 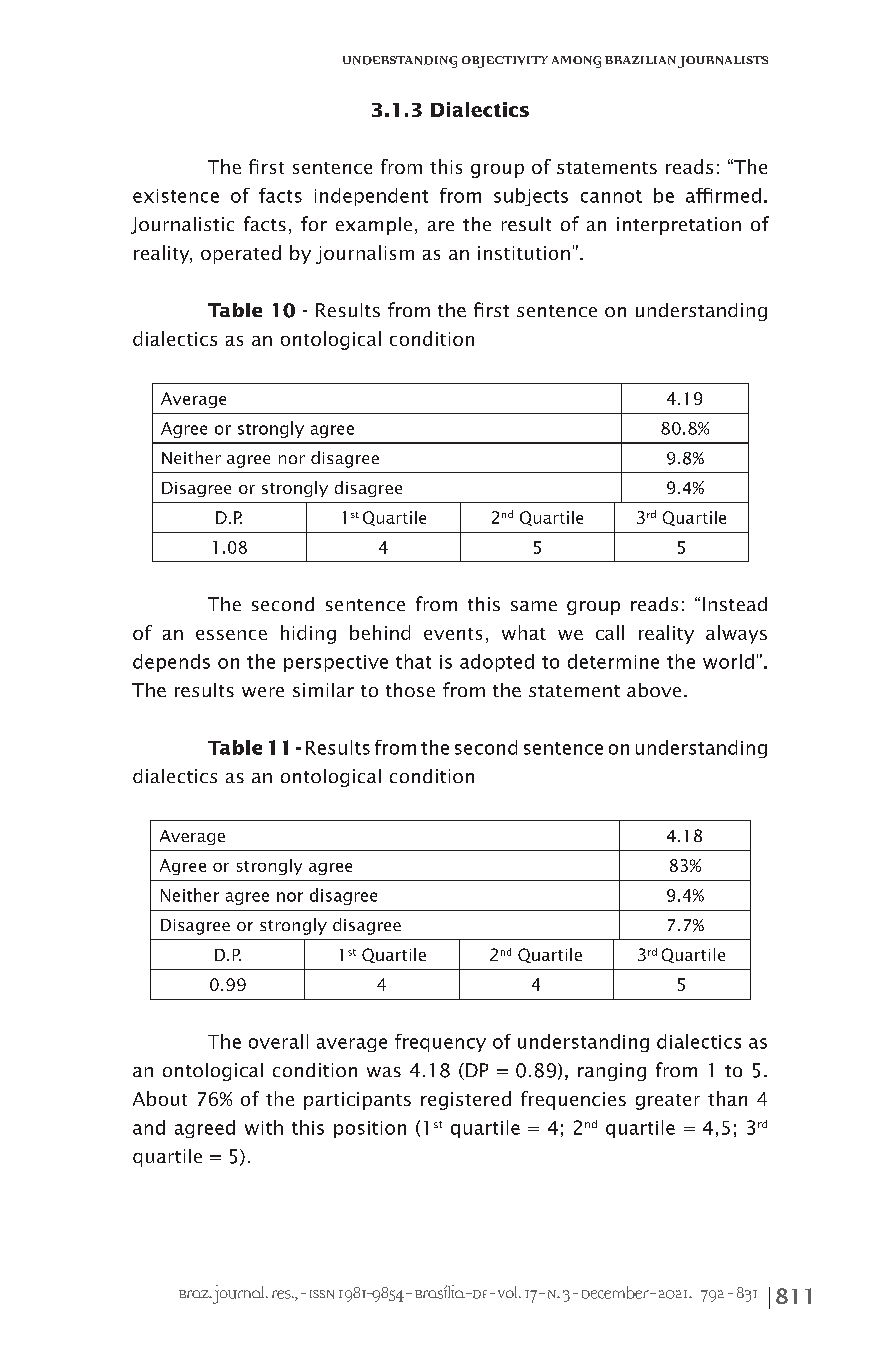 What do you see at coordinates (509, 1292) in the page?
I see `Vol` at bounding box center [509, 1292].
